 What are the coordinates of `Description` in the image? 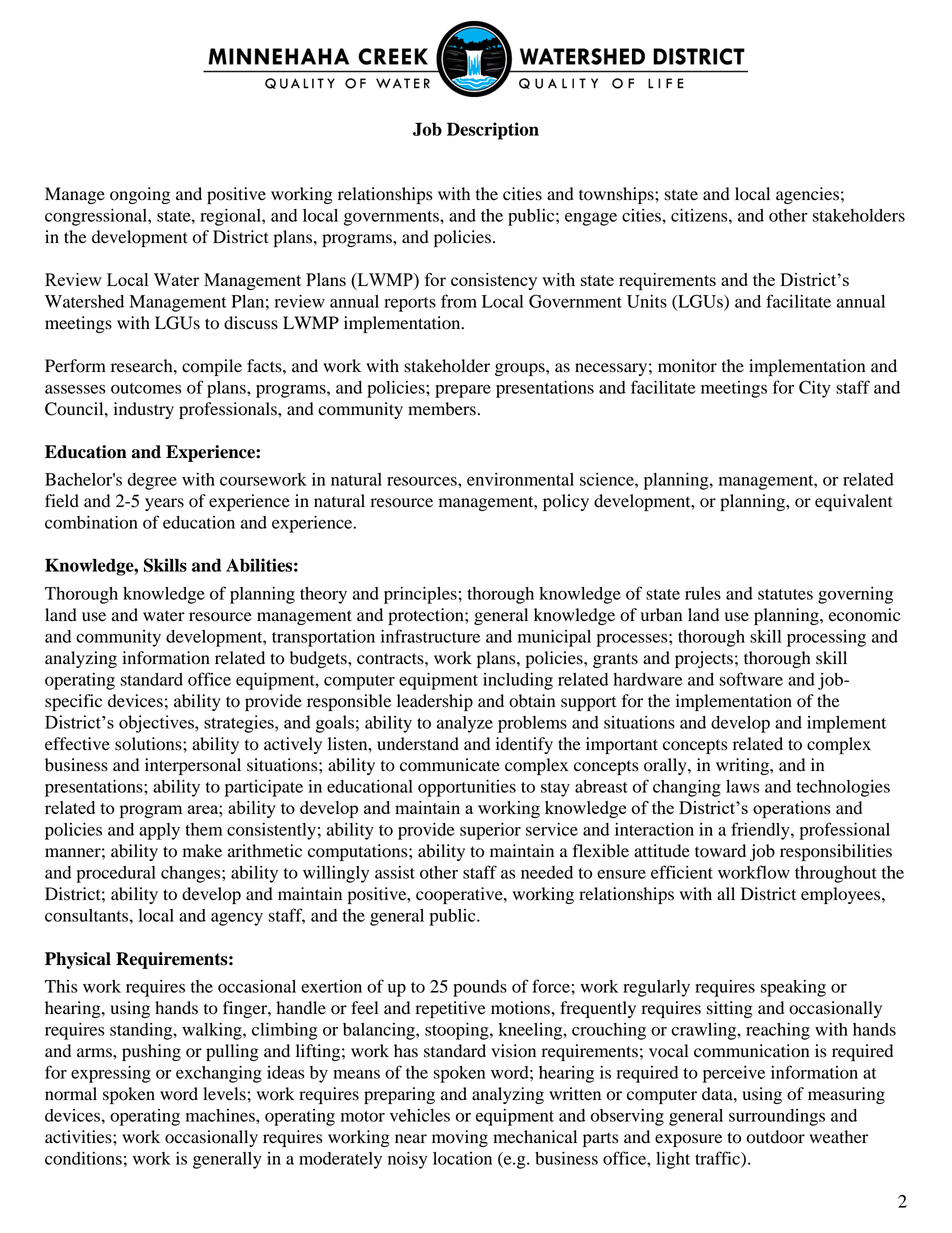 It's located at (493, 131).
